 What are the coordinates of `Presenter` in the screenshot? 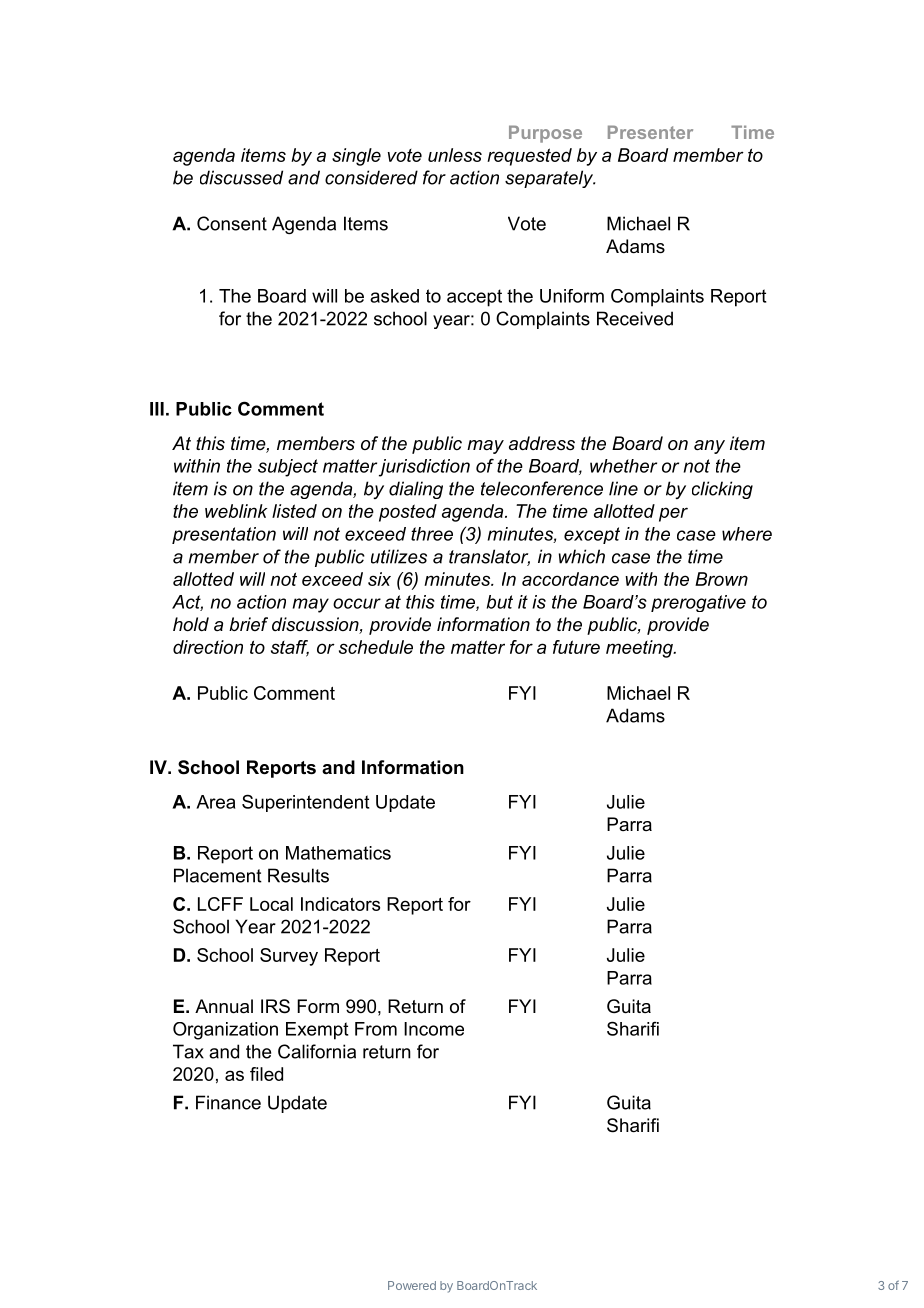 It's located at (650, 132).
